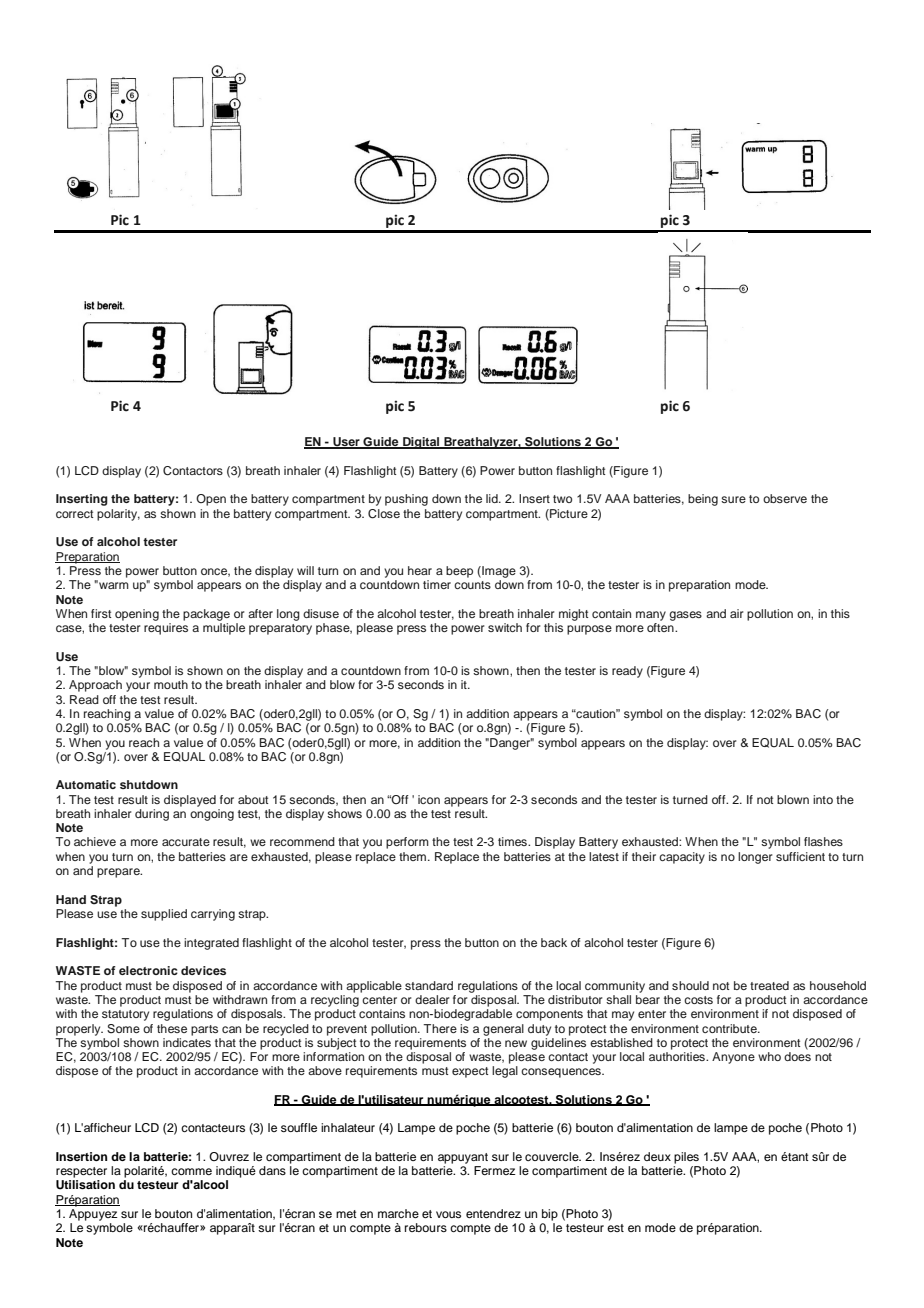  Describe the element at coordinates (769, 985) in the image. I see `treated` at that location.
